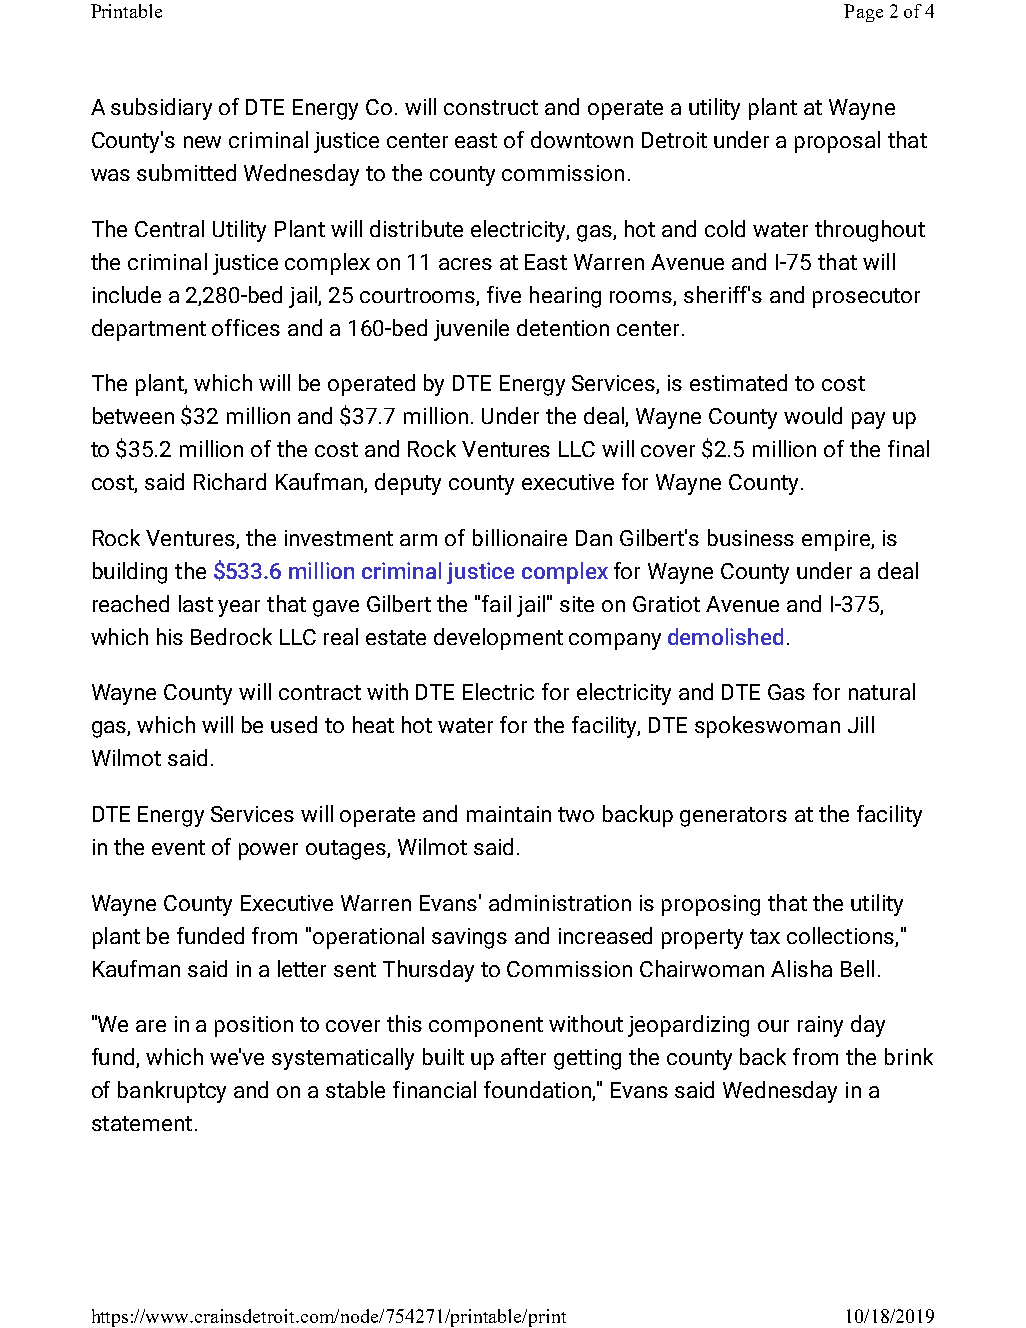 Image resolution: width=1026 pixels, height=1328 pixels. What do you see at coordinates (560, 902) in the image?
I see `administration` at bounding box center [560, 902].
